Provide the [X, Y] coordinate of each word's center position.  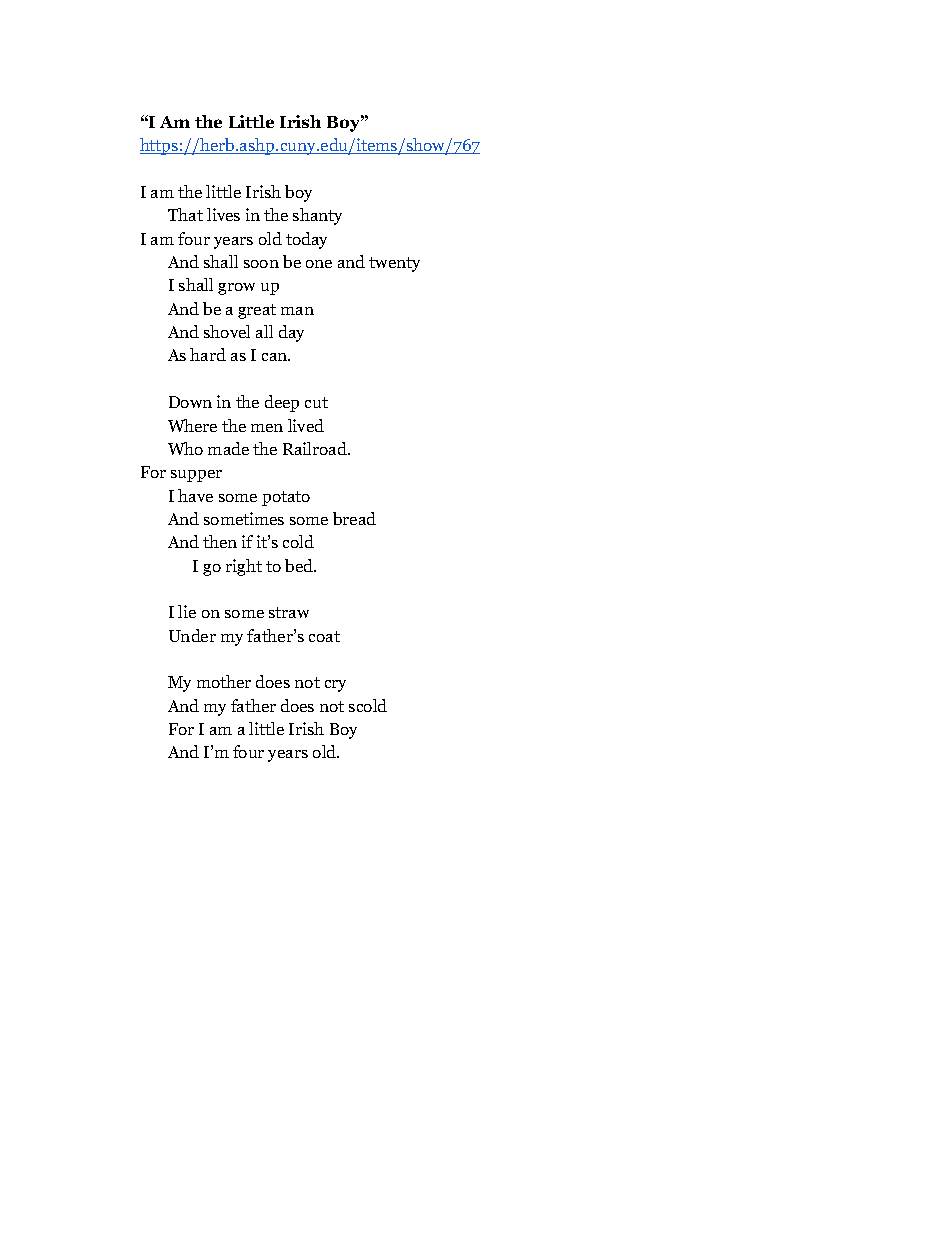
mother [224, 681]
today [306, 240]
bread [354, 518]
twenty [394, 264]
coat [324, 636]
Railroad [316, 448]
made [228, 448]
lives [223, 214]
